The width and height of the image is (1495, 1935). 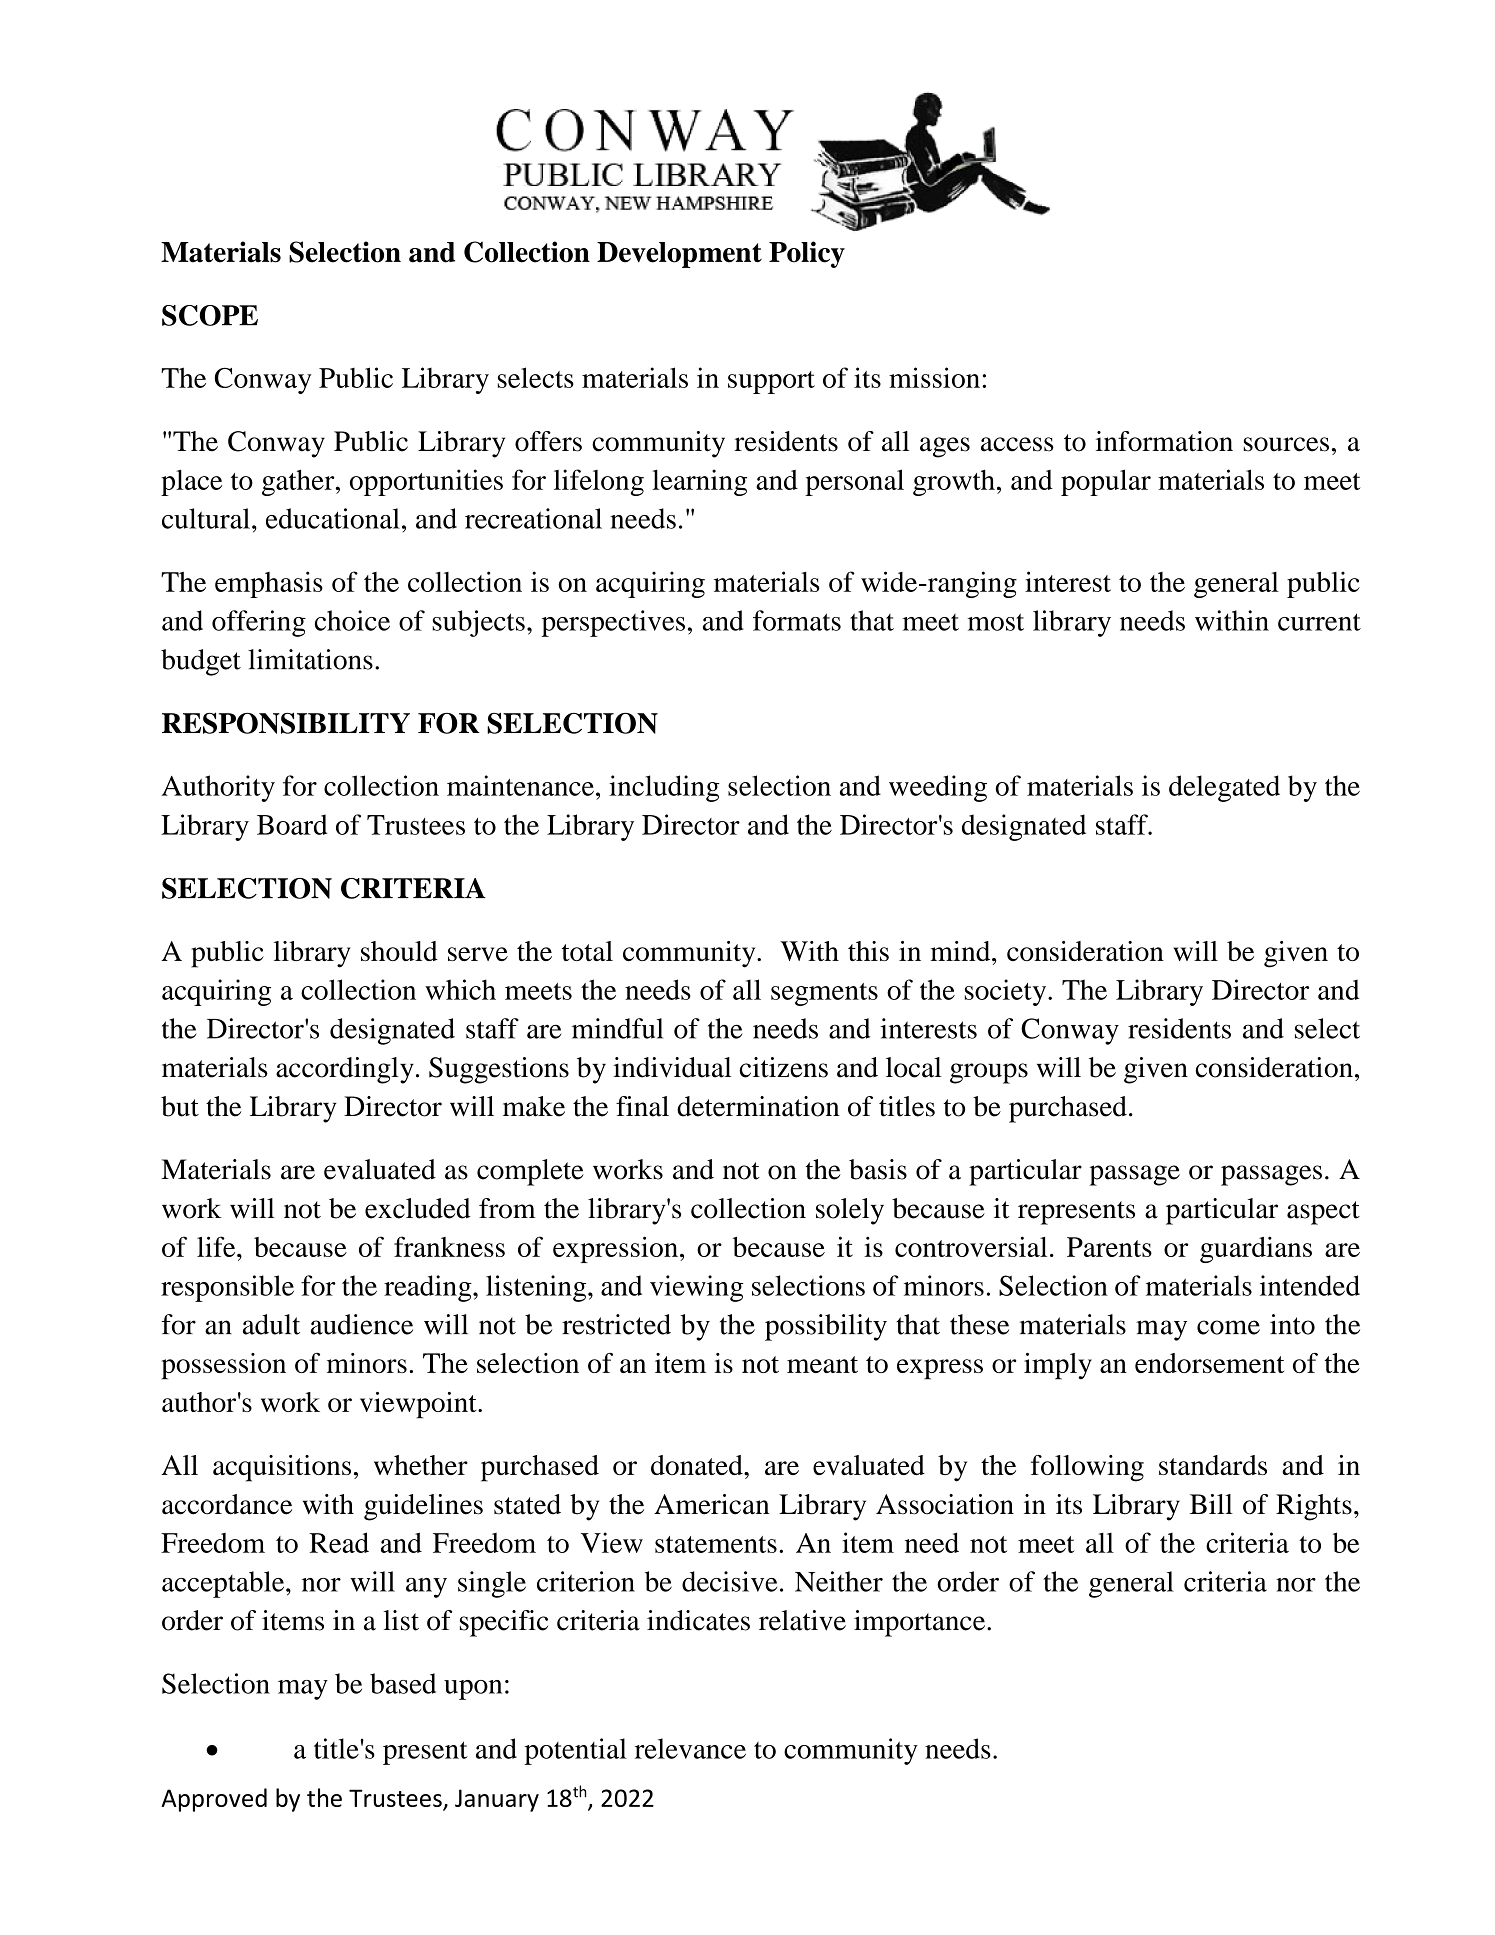 I want to click on SCOPE, so click(x=210, y=315).
